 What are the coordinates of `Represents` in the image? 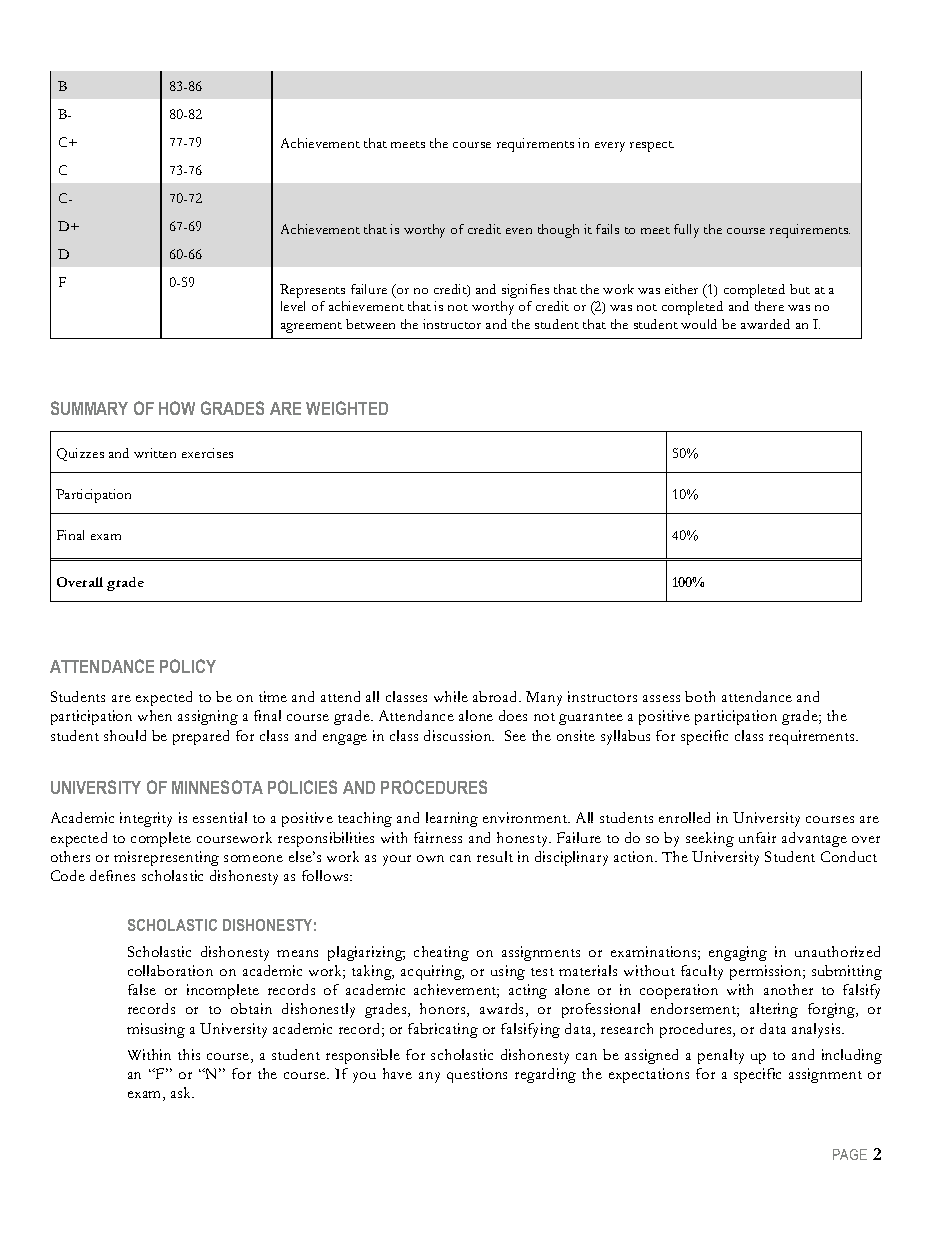 It's located at (312, 291).
